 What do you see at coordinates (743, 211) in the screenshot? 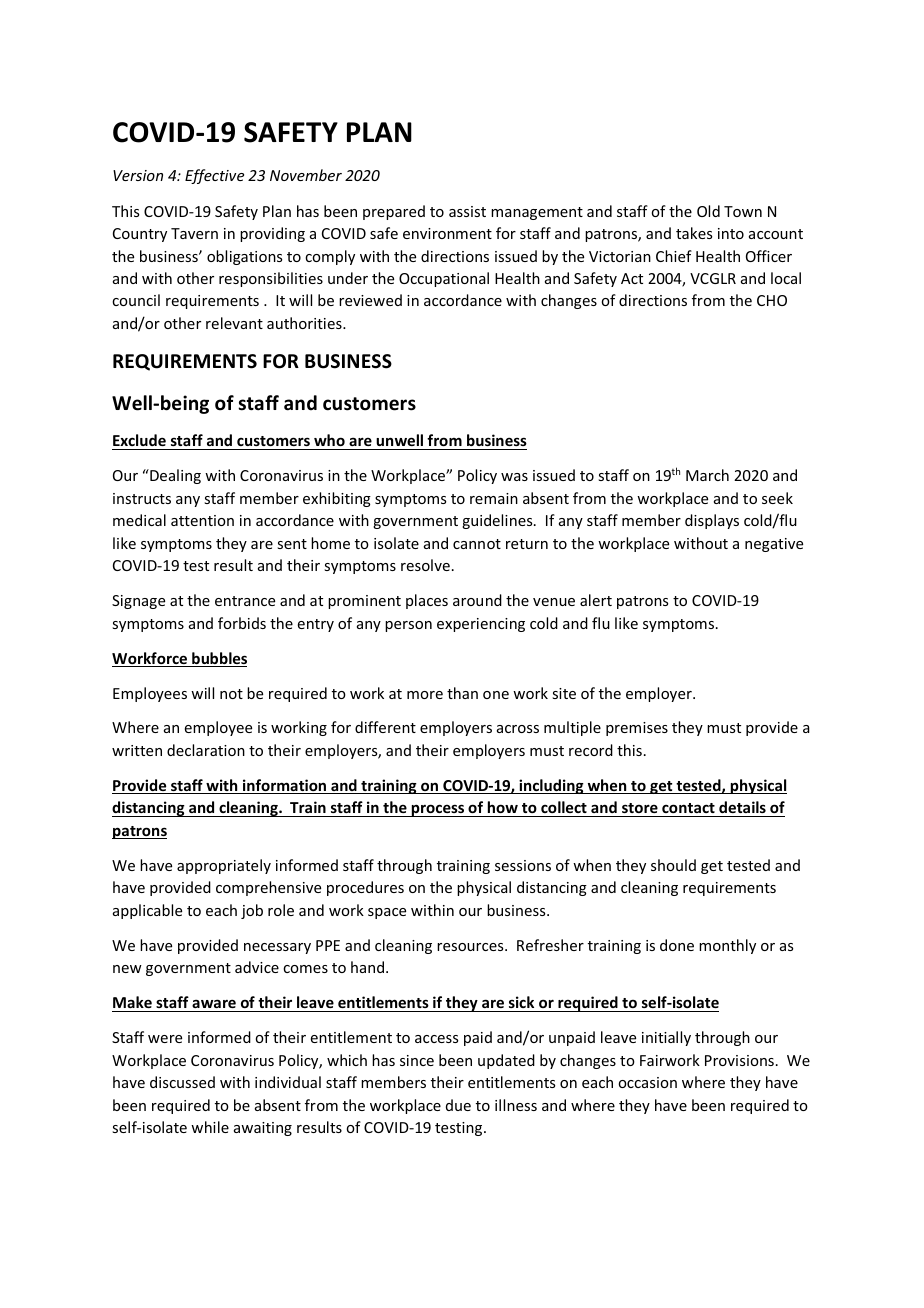
I see `Town` at bounding box center [743, 211].
